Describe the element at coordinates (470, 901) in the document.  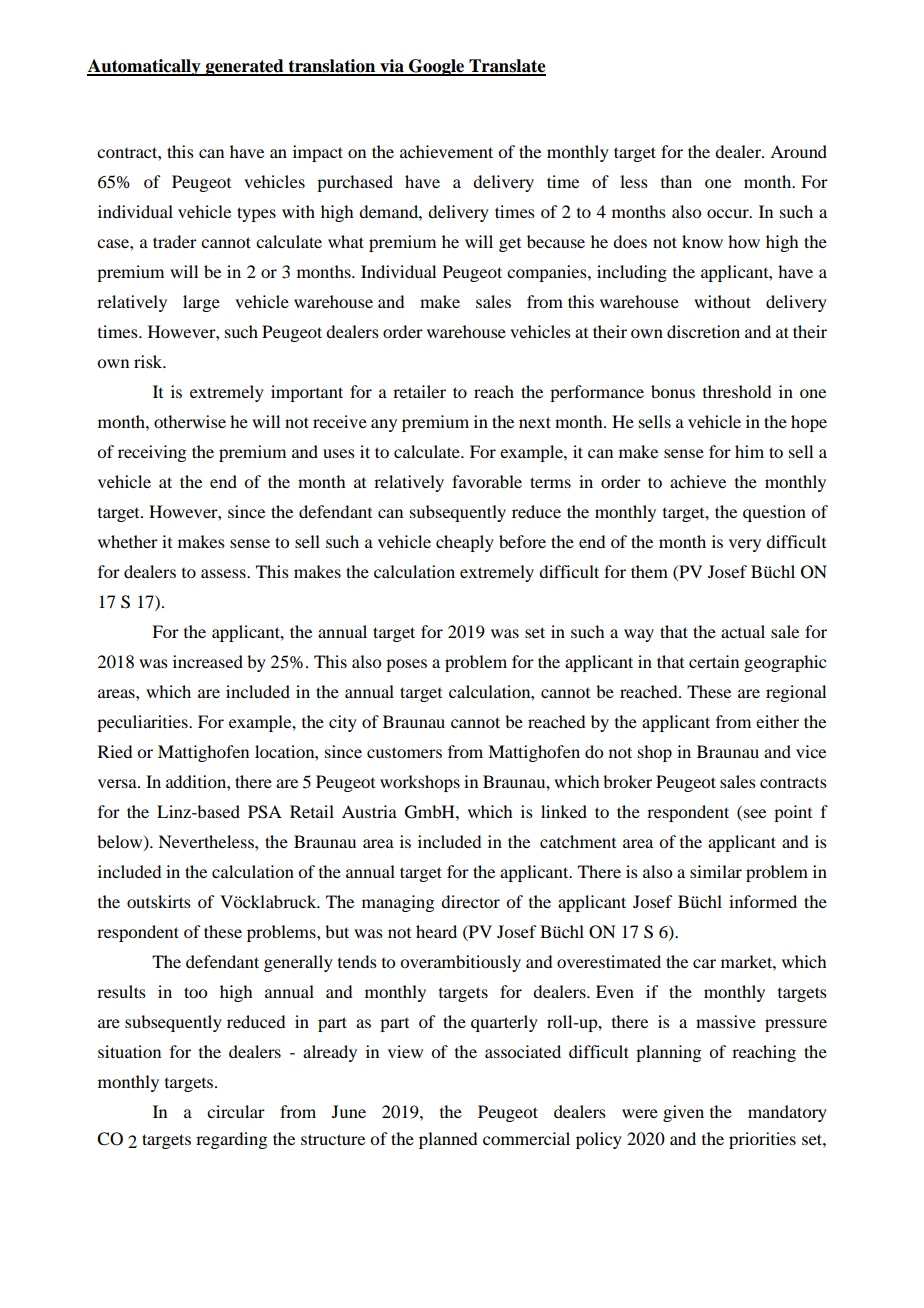
I see `director` at that location.
